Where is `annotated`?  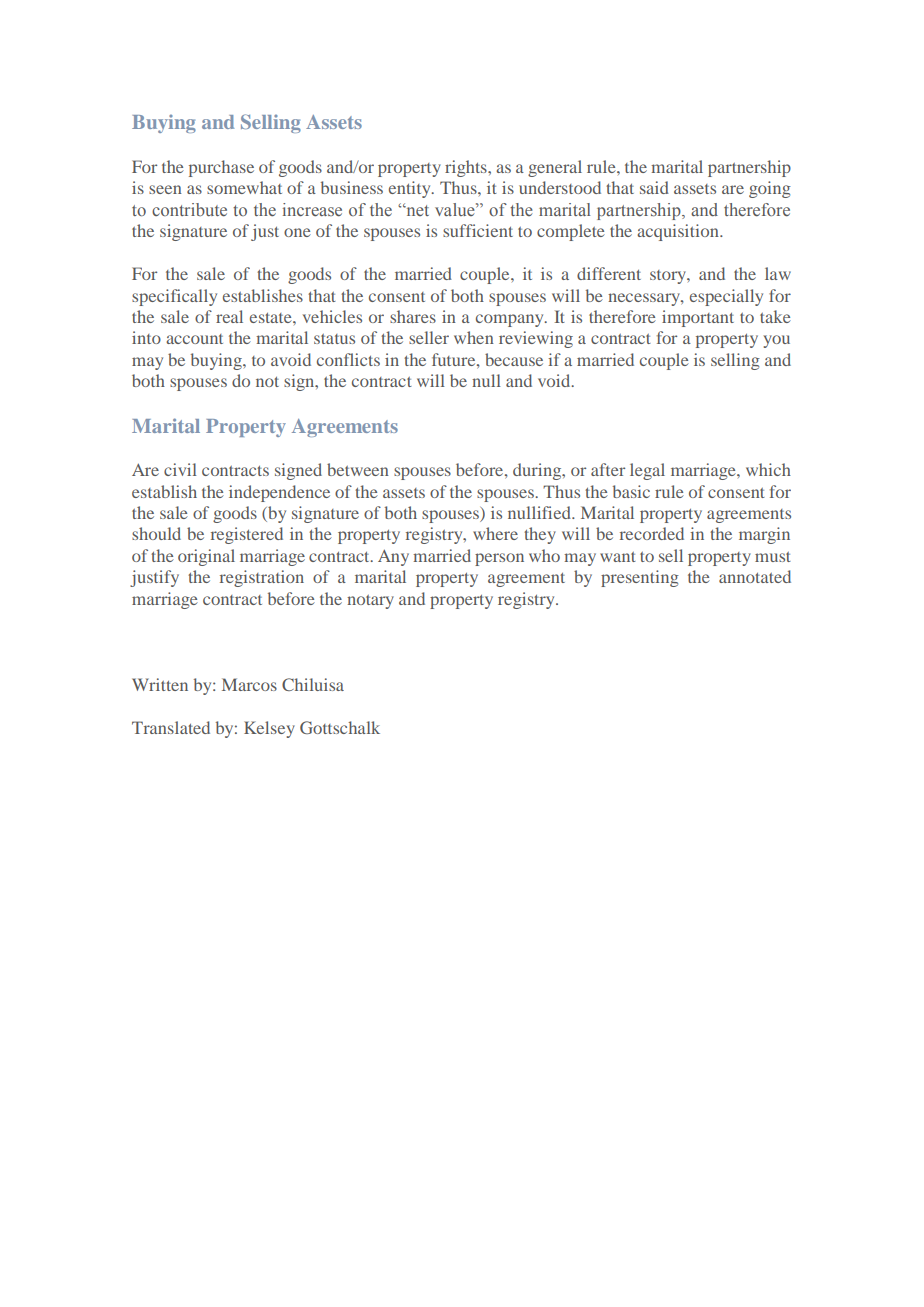 annotated is located at coordinates (755, 576).
